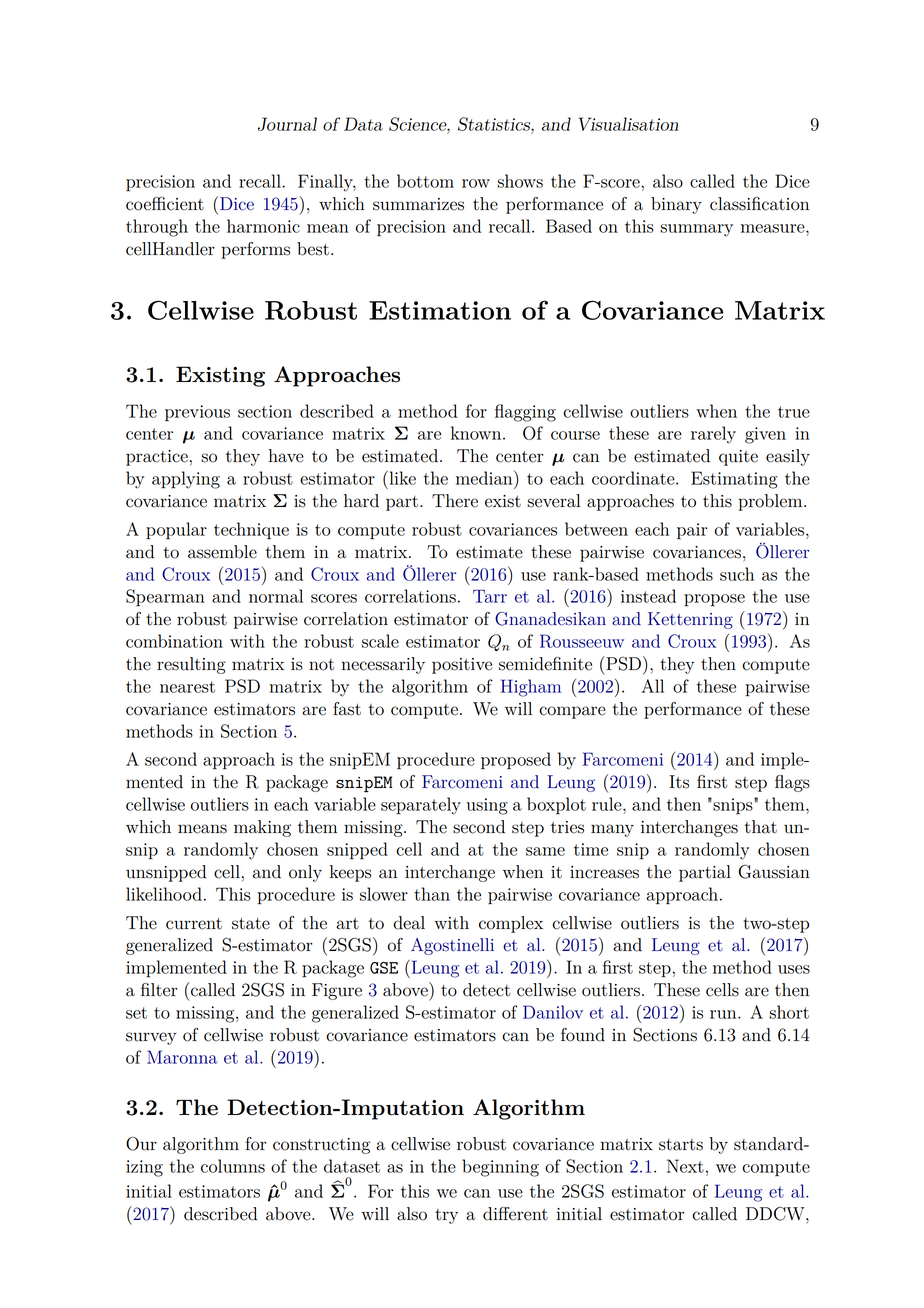 Image resolution: width=924 pixels, height=1308 pixels. Describe the element at coordinates (500, 1168) in the screenshot. I see `beginning` at that location.
